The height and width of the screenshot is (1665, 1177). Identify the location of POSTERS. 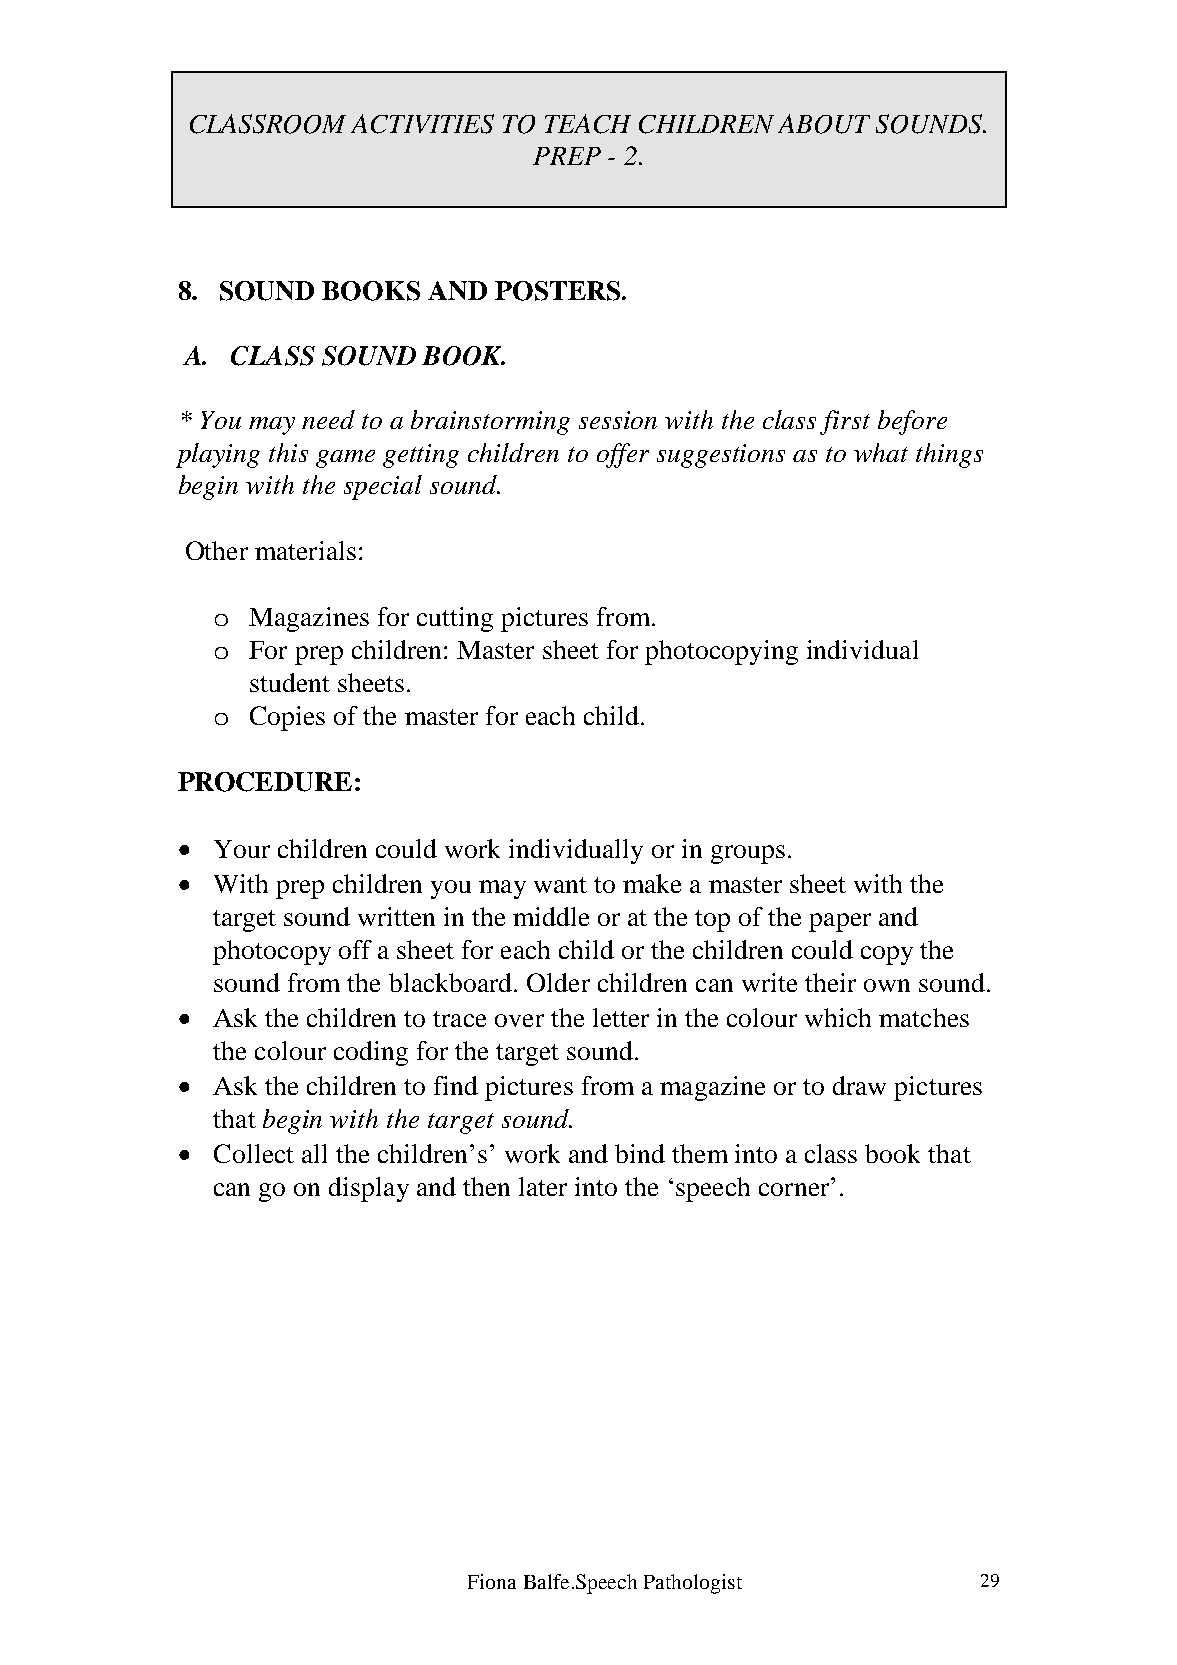
(559, 291).
